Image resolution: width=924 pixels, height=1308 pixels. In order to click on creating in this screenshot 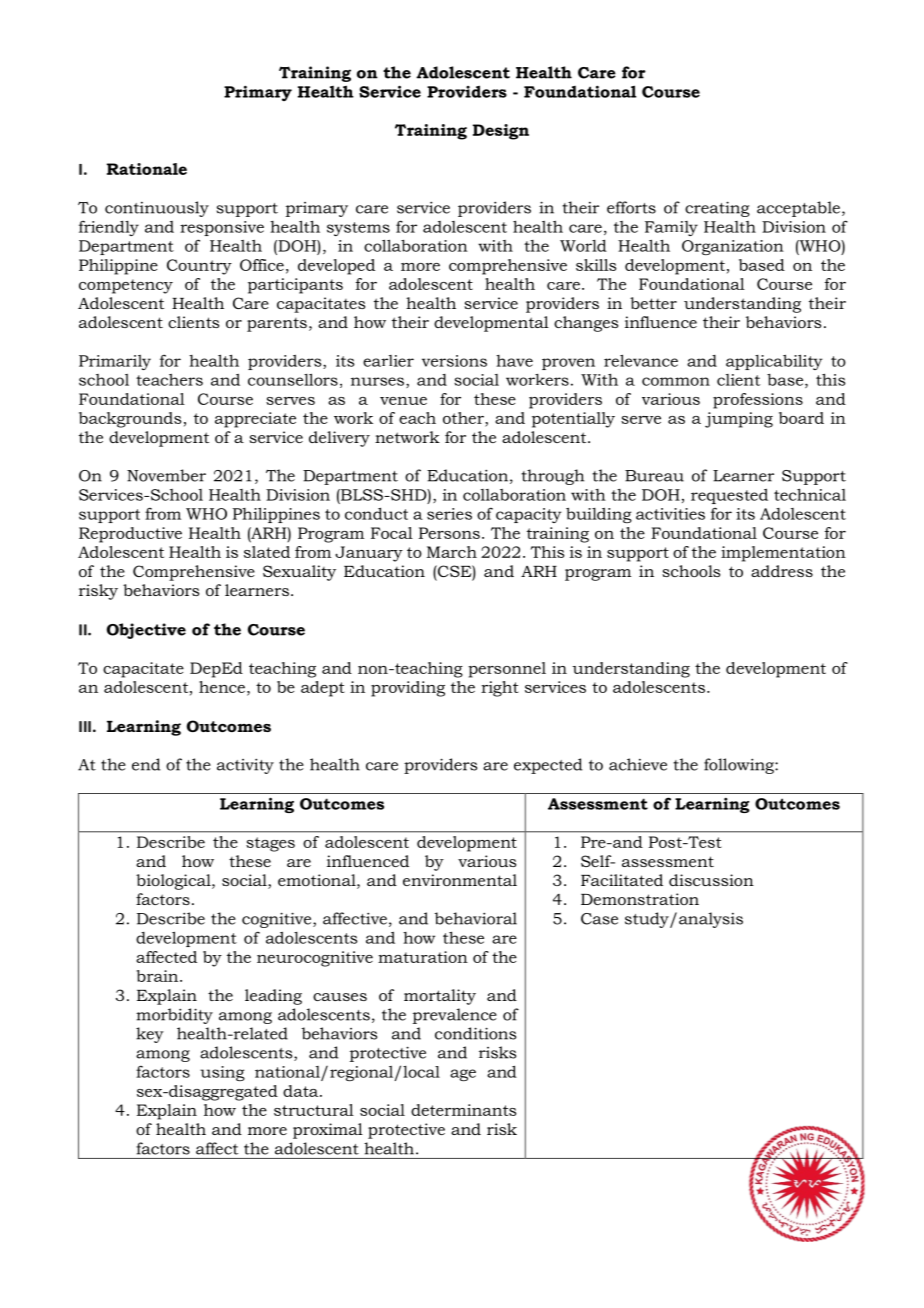, I will do `click(717, 209)`.
